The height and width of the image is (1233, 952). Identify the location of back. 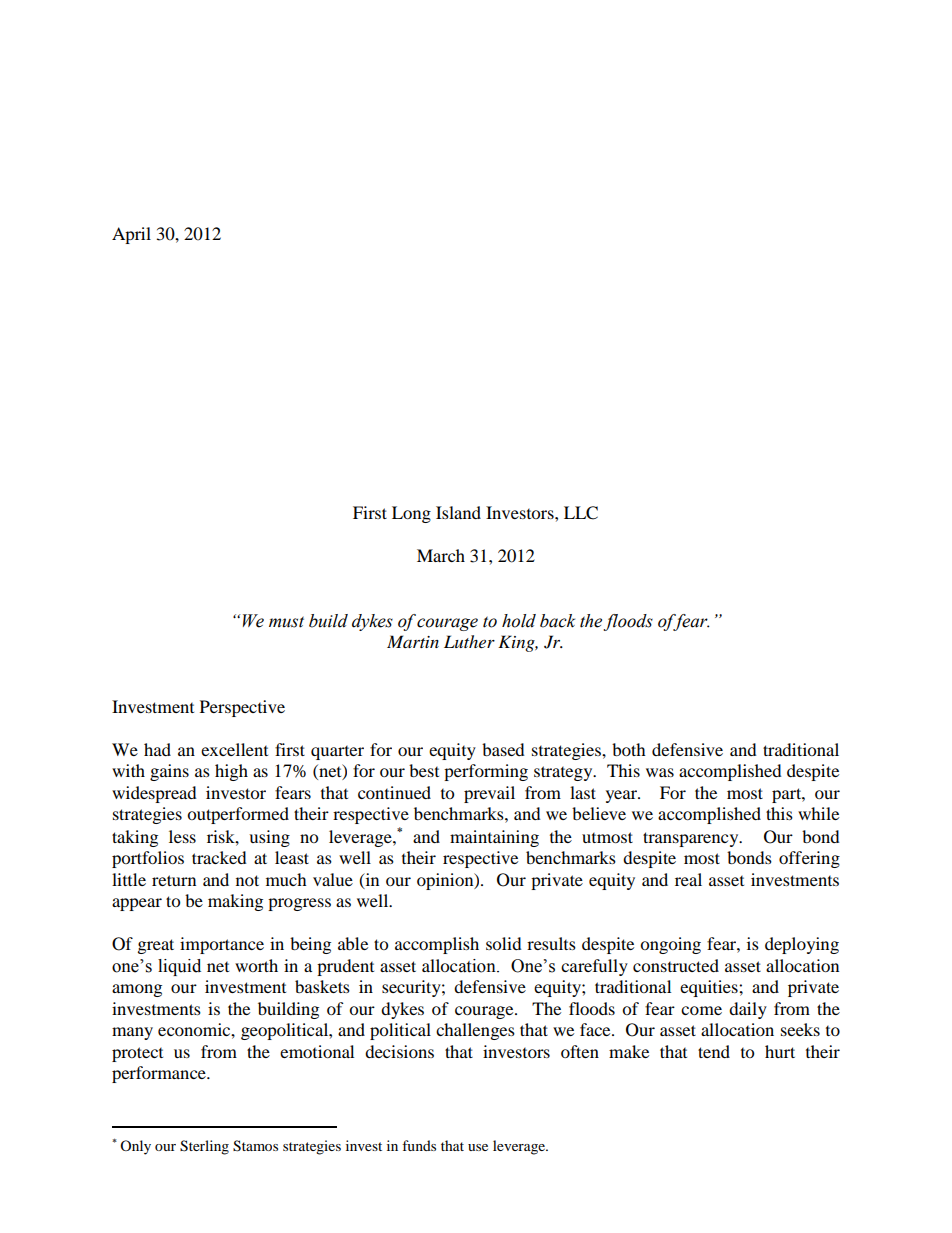
(557, 621).
